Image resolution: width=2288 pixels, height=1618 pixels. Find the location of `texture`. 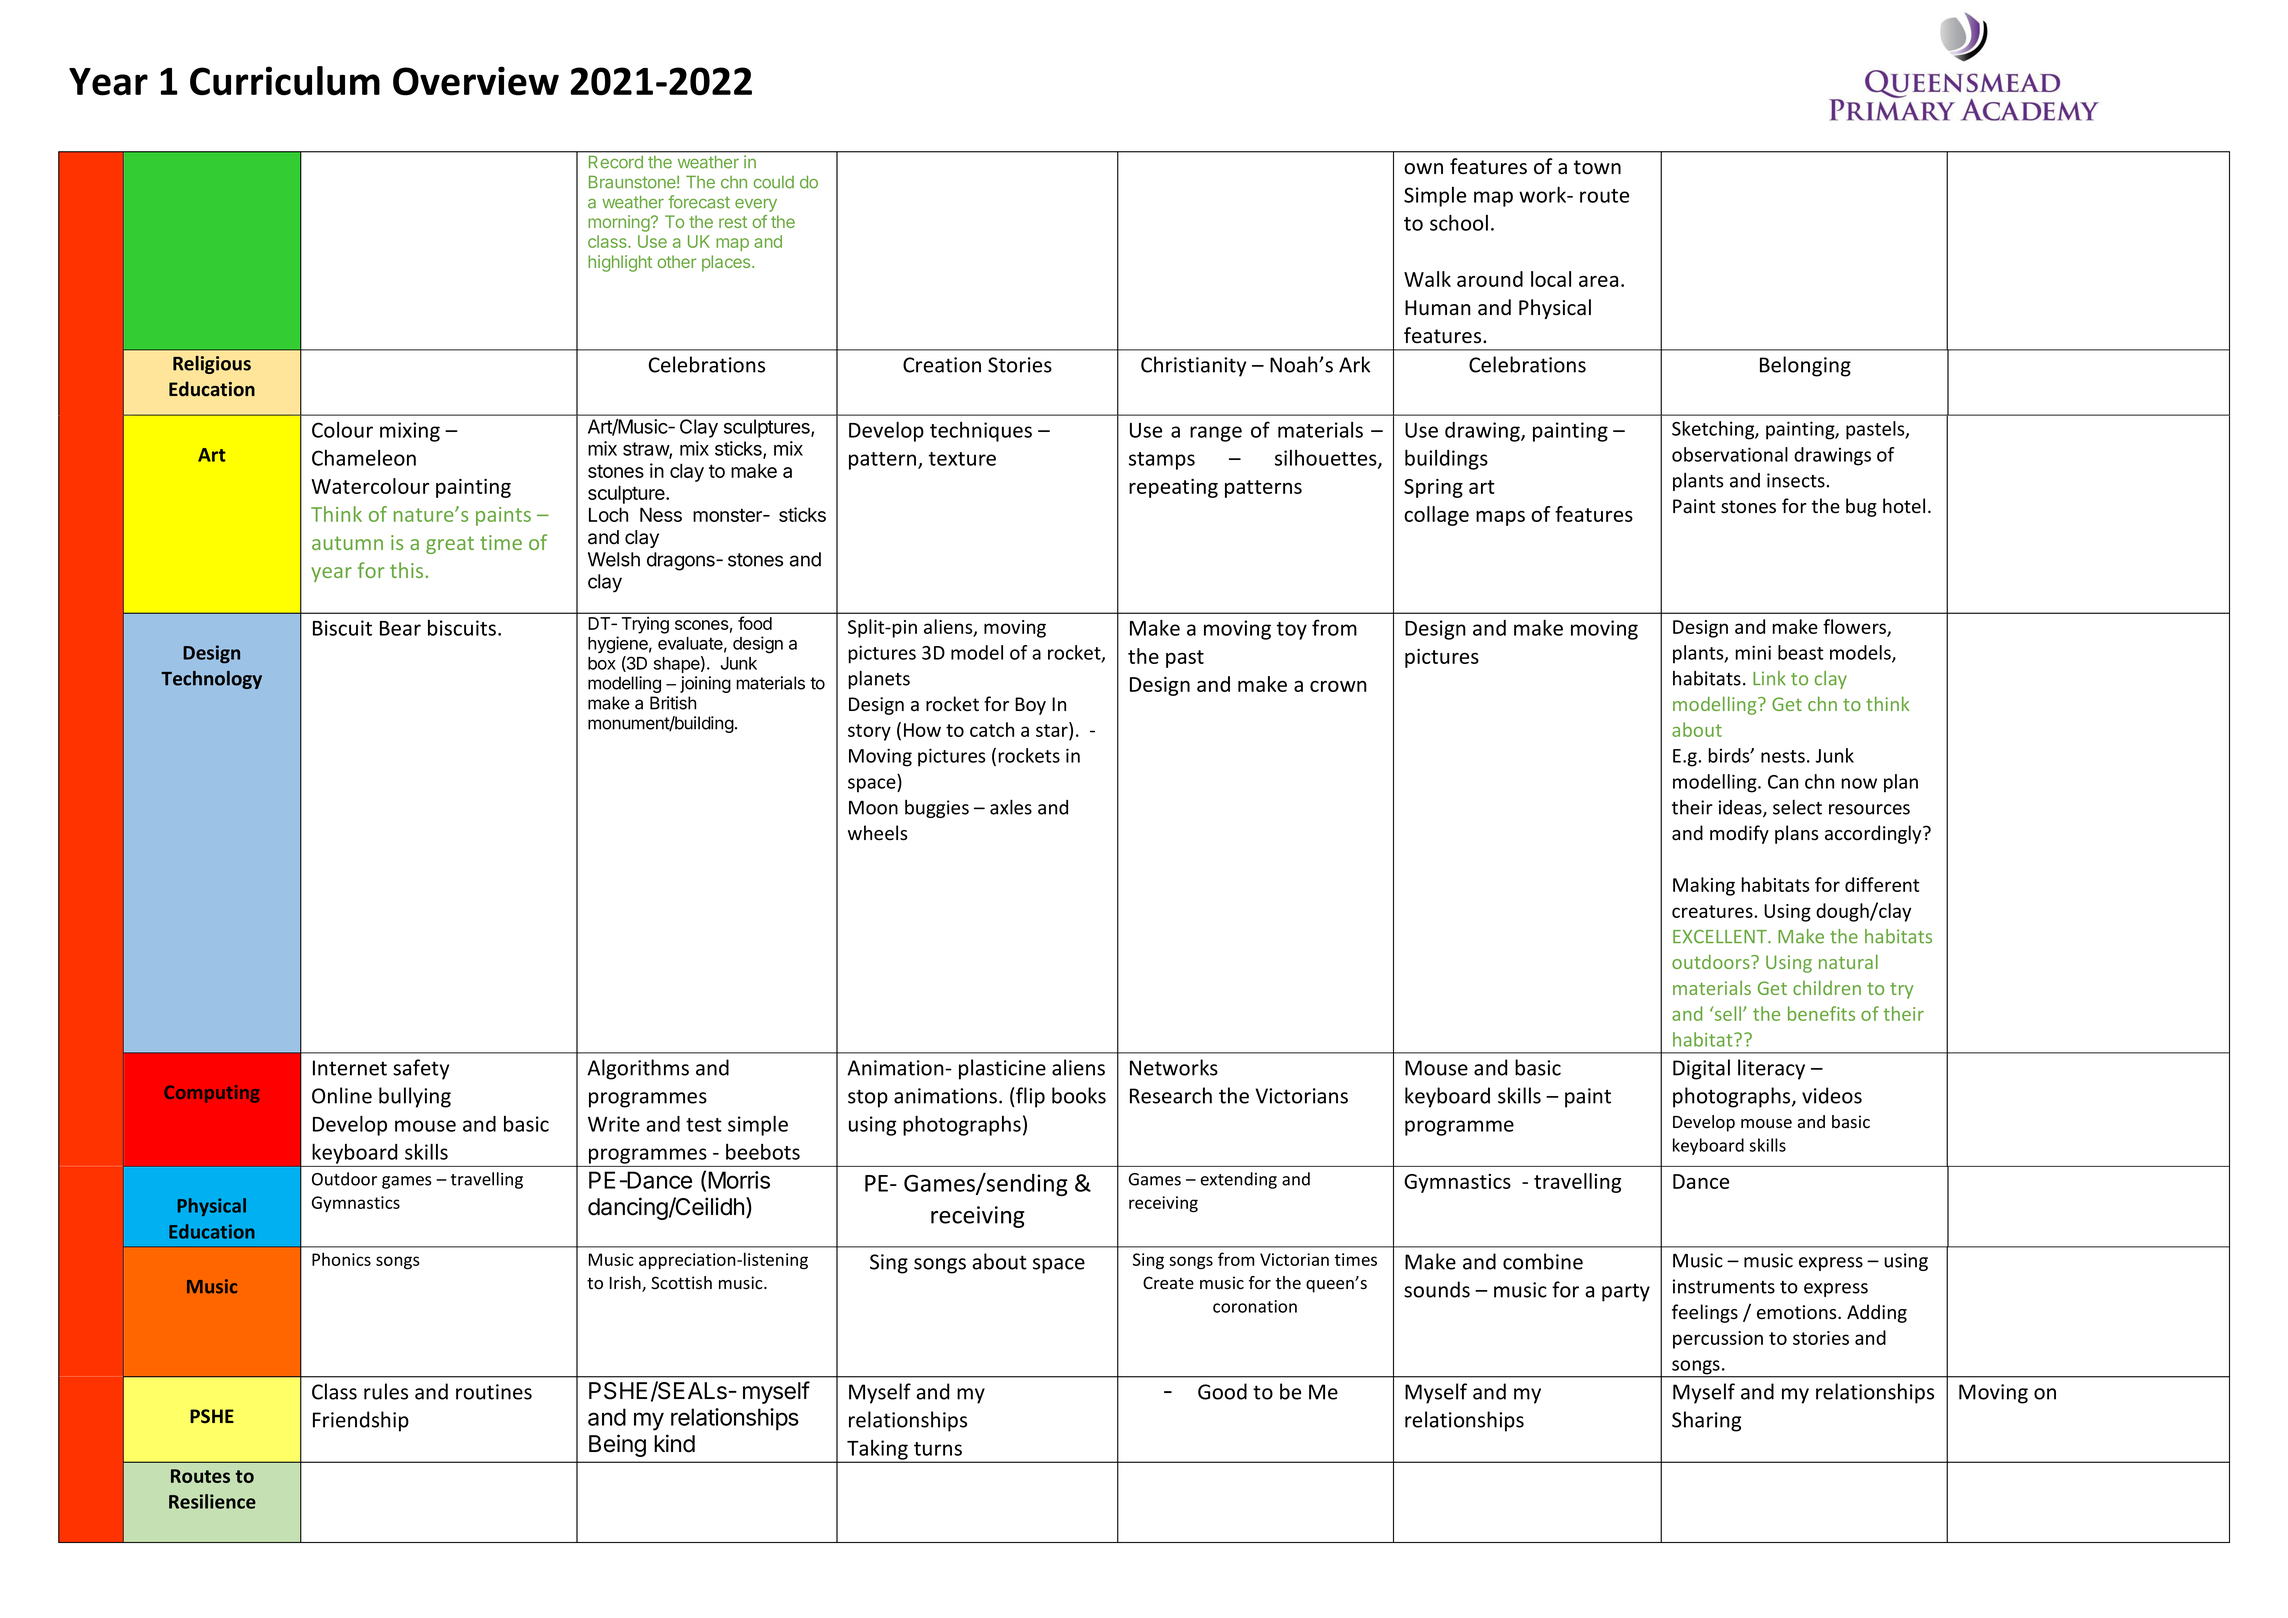

texture is located at coordinates (962, 459).
